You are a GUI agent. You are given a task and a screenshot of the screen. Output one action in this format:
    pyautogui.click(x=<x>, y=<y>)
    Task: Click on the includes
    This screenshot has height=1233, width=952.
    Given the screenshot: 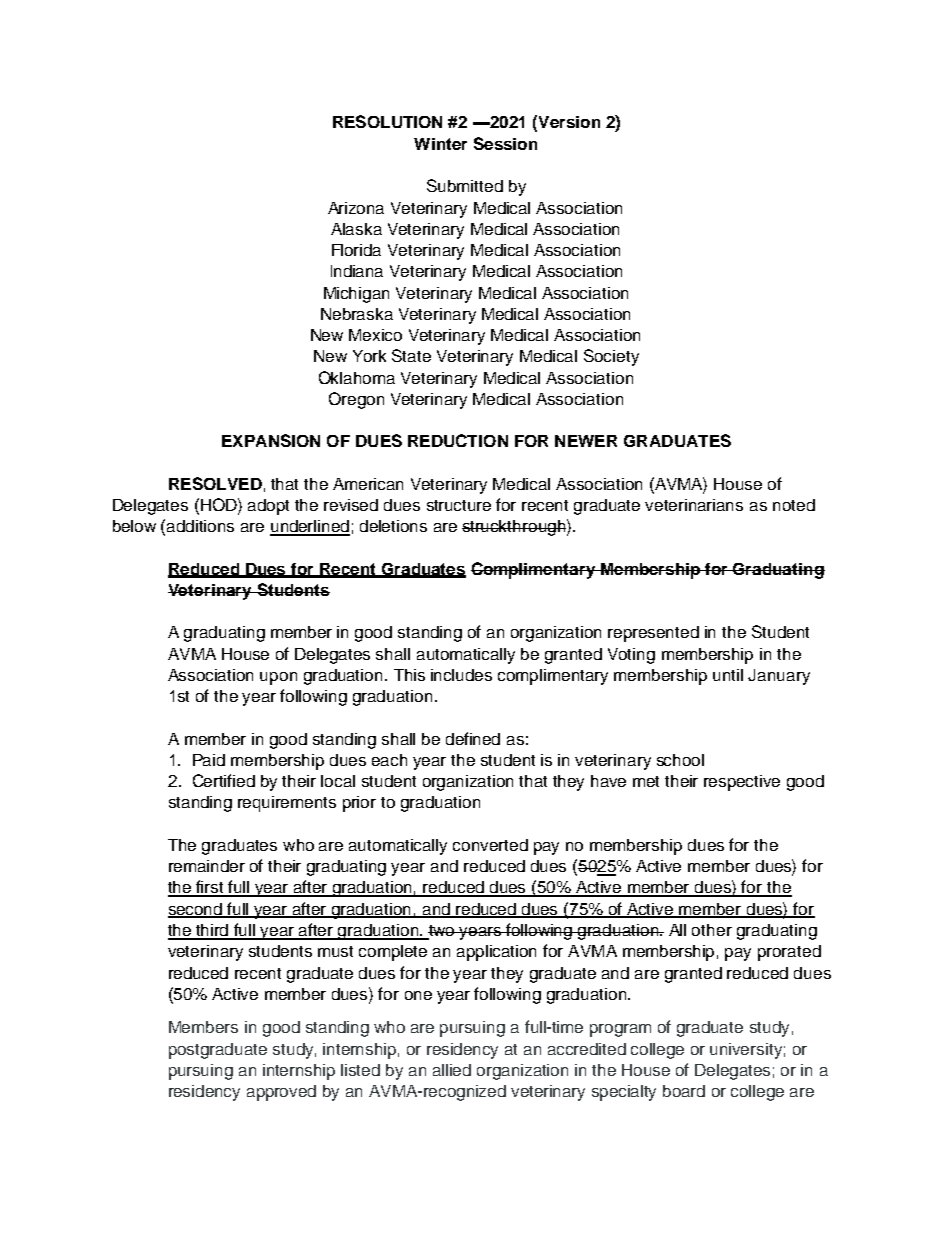 What is the action you would take?
    pyautogui.click(x=461, y=675)
